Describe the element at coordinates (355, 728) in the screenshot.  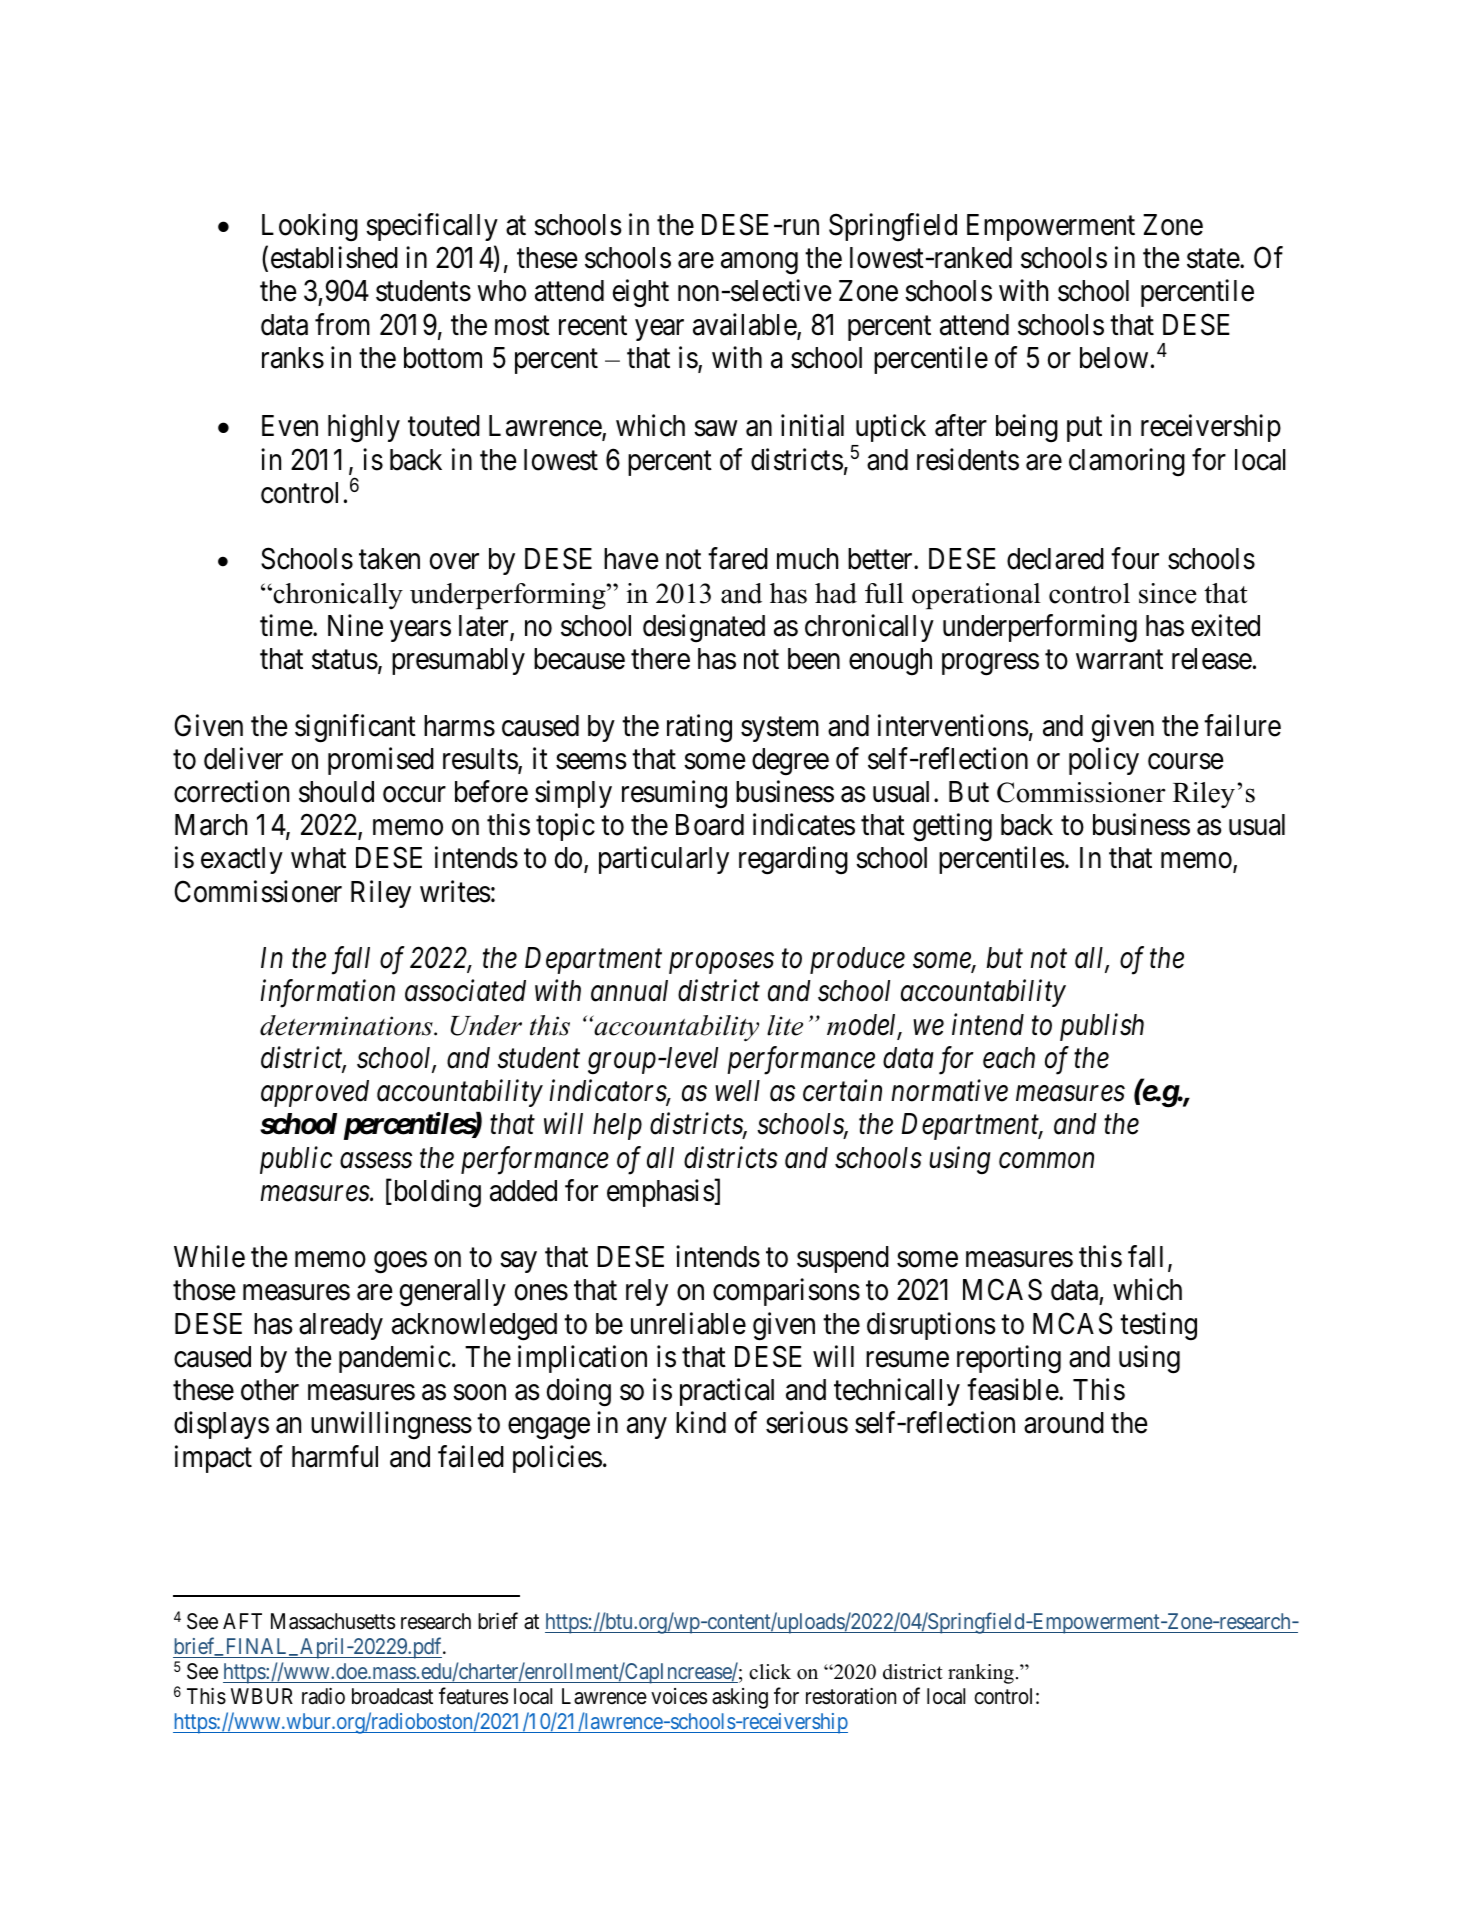
I see `significant` at that location.
